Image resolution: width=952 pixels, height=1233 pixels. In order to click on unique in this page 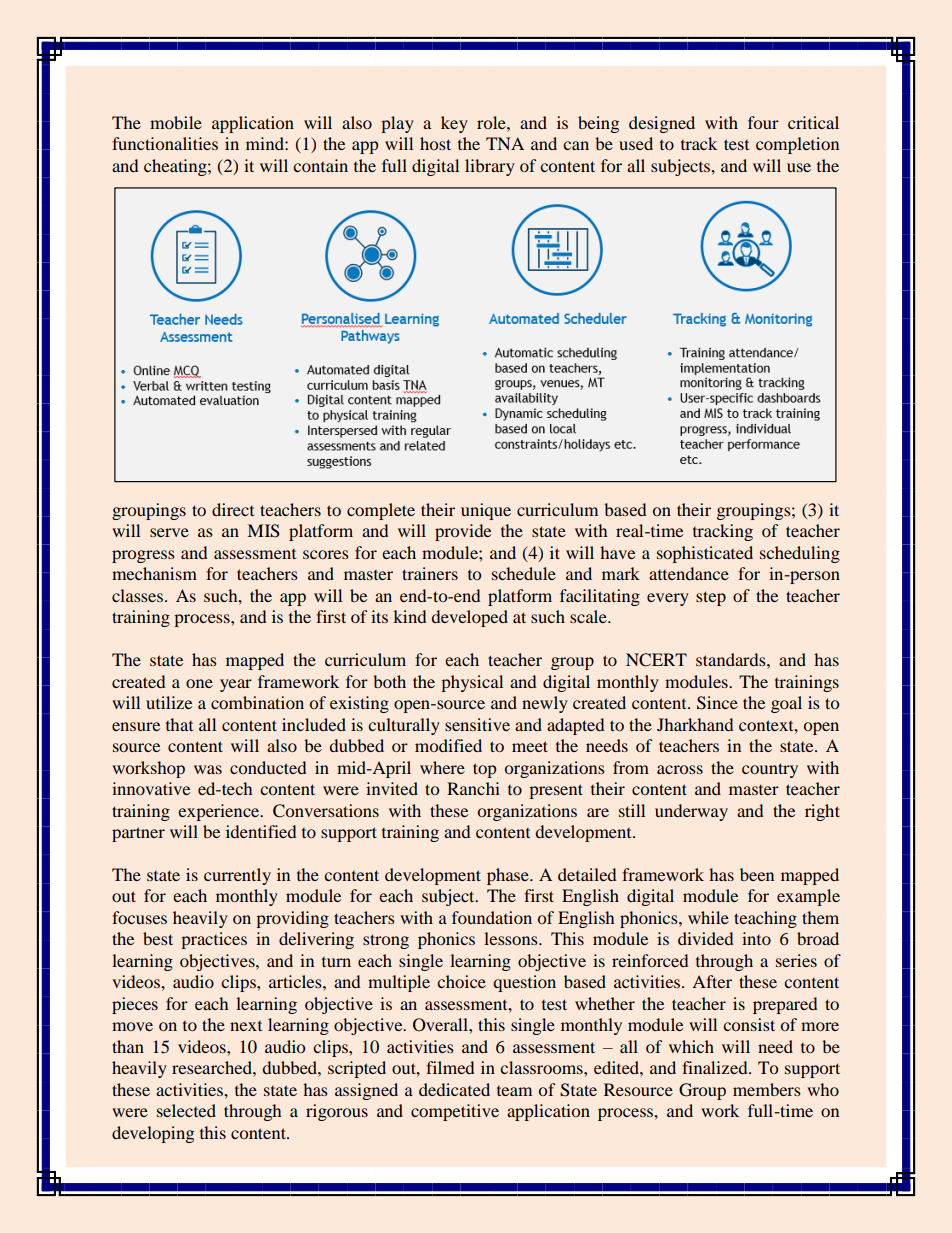, I will do `click(486, 511)`.
